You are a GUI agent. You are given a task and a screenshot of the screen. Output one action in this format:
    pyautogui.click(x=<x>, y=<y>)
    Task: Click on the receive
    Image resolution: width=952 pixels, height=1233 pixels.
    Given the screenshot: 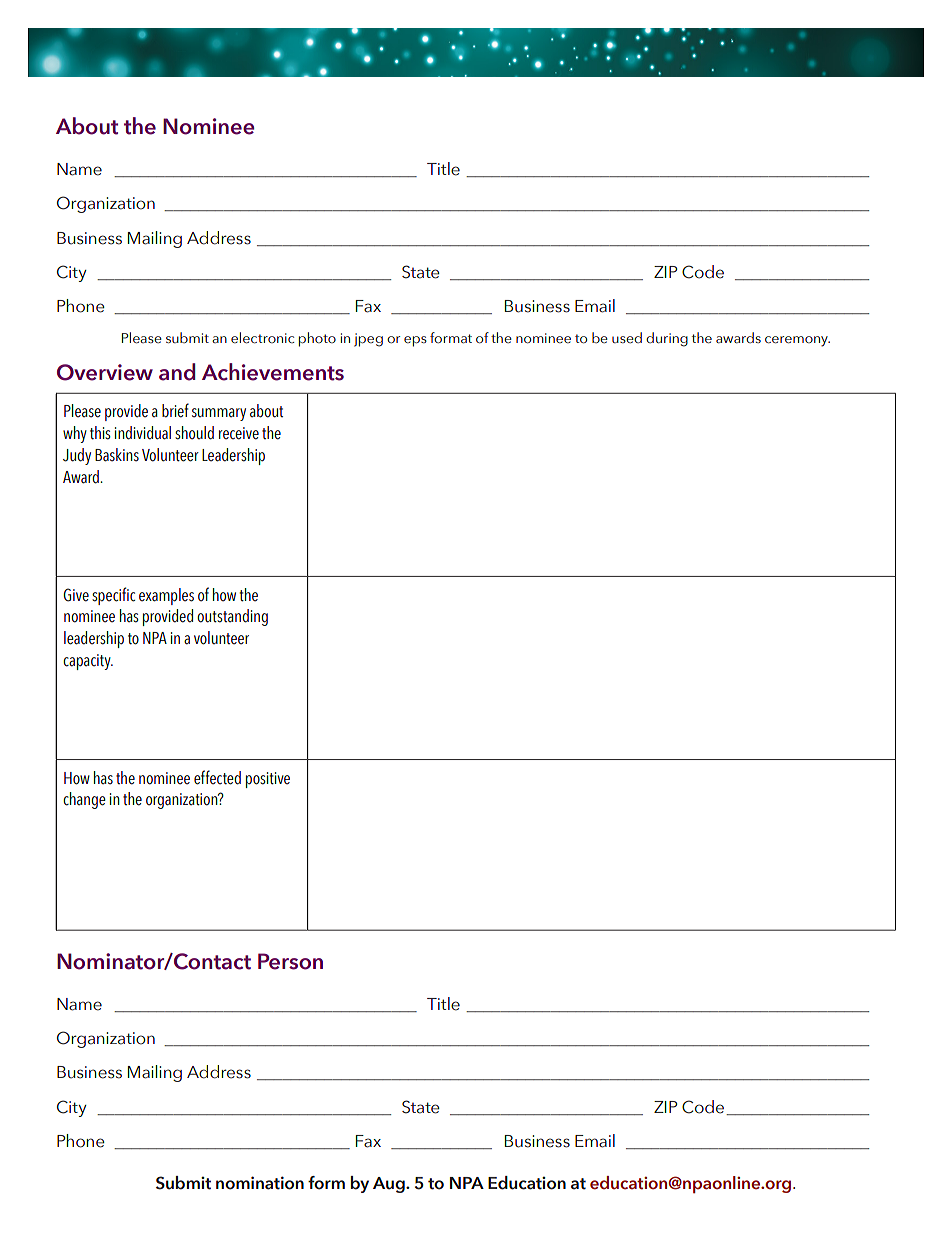 What is the action you would take?
    pyautogui.click(x=239, y=433)
